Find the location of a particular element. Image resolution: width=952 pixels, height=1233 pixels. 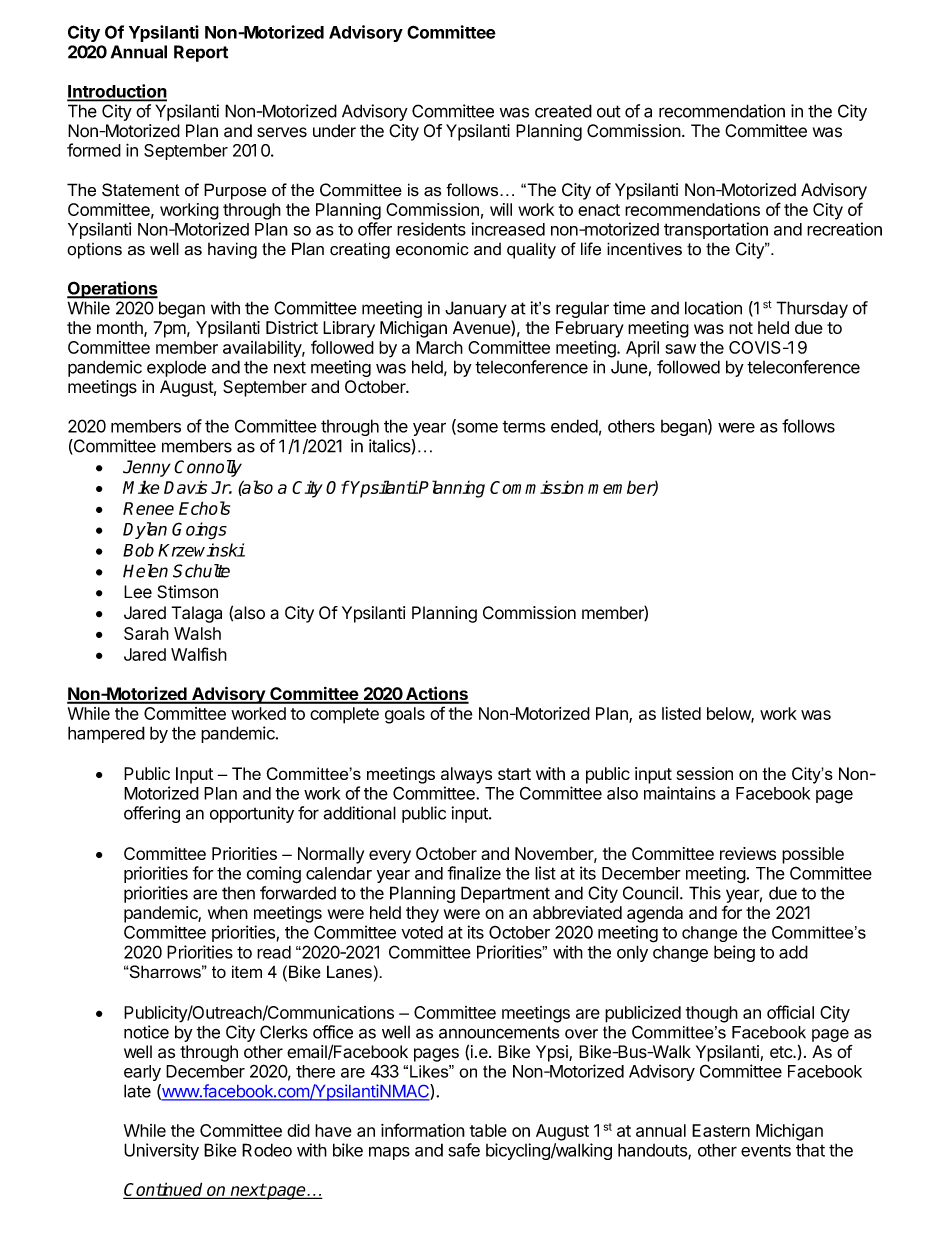

March is located at coordinates (439, 347).
